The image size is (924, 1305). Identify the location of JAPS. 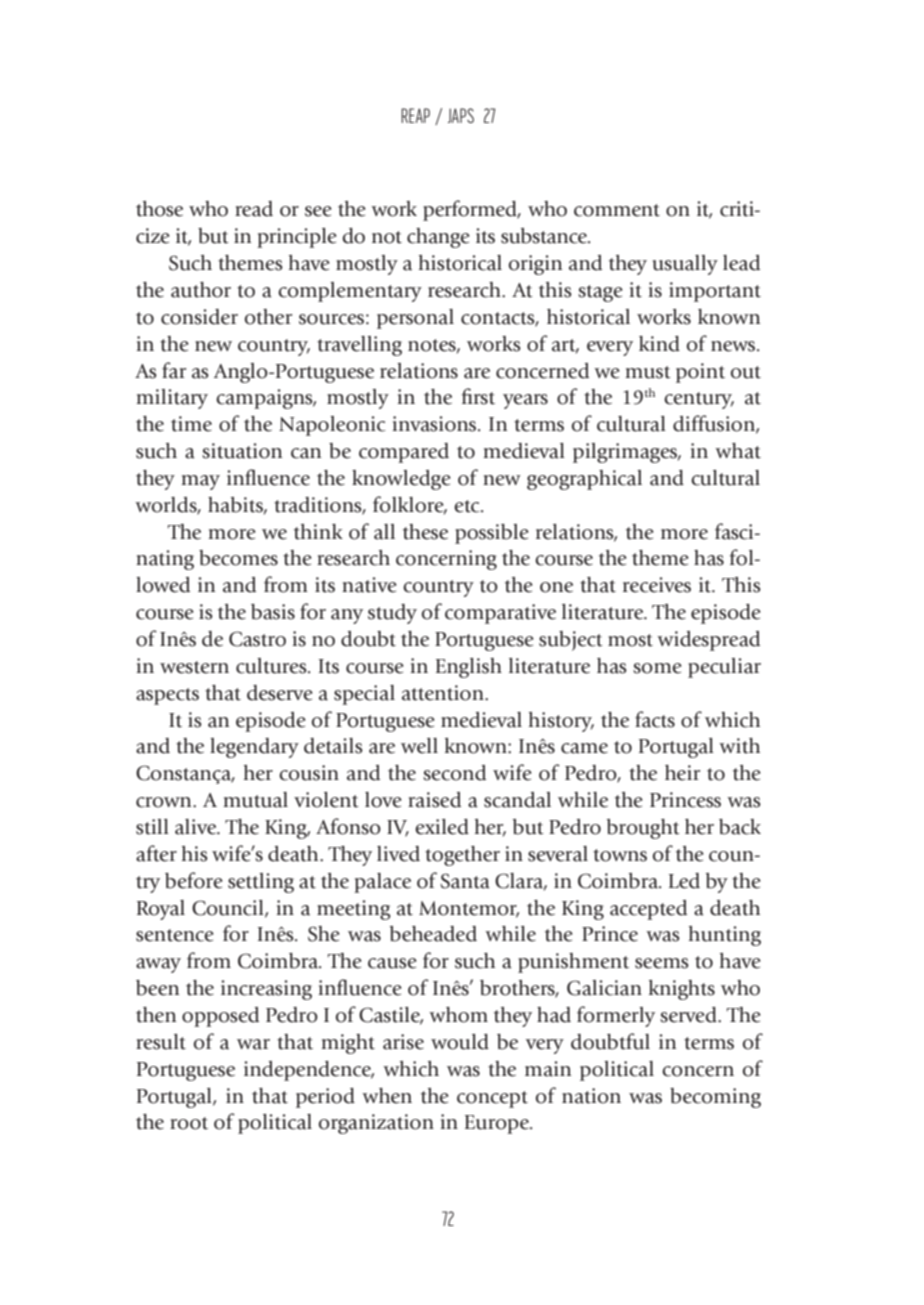
(461, 115).
